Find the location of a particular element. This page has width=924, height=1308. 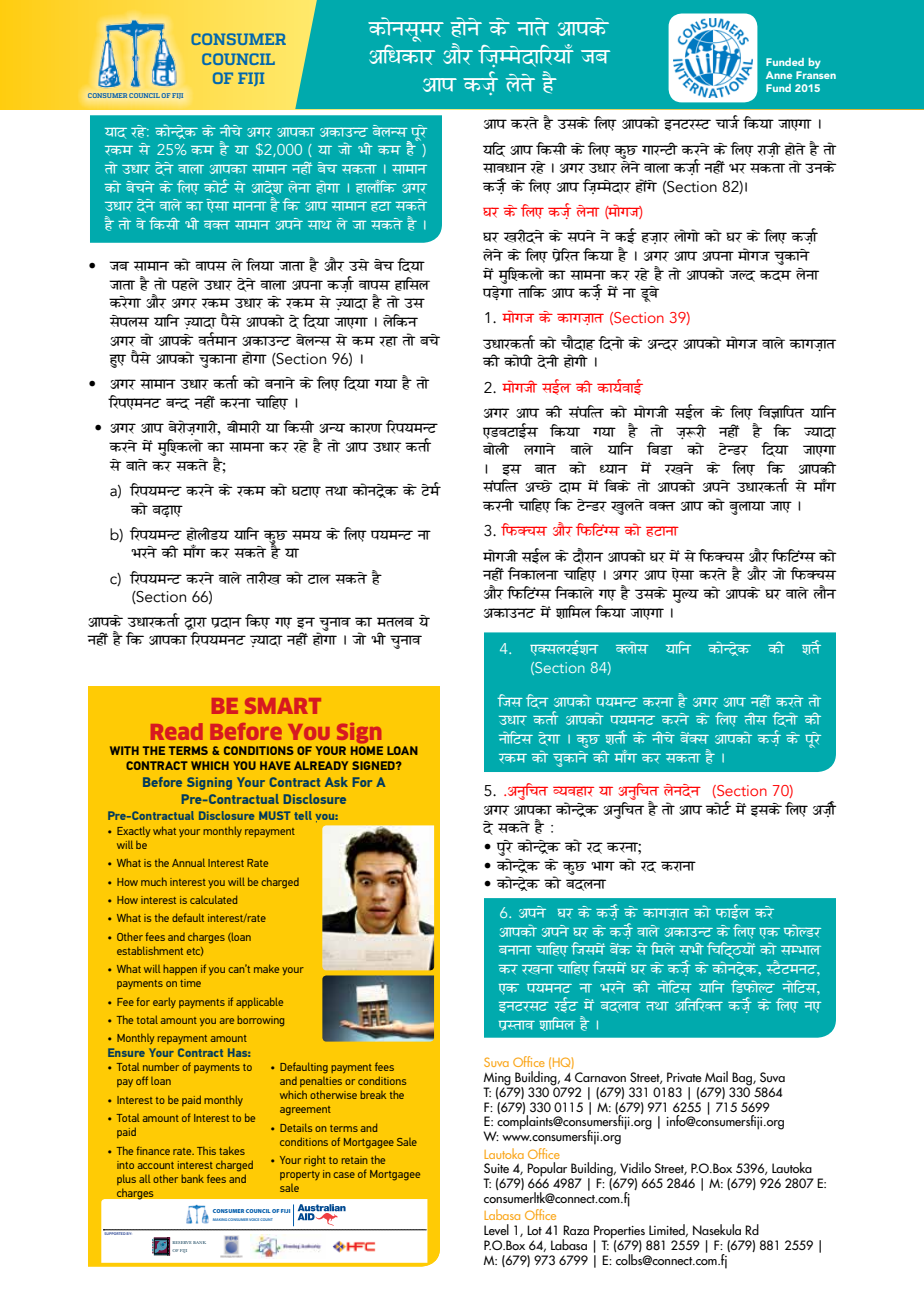

phly is located at coordinates (185, 284).
